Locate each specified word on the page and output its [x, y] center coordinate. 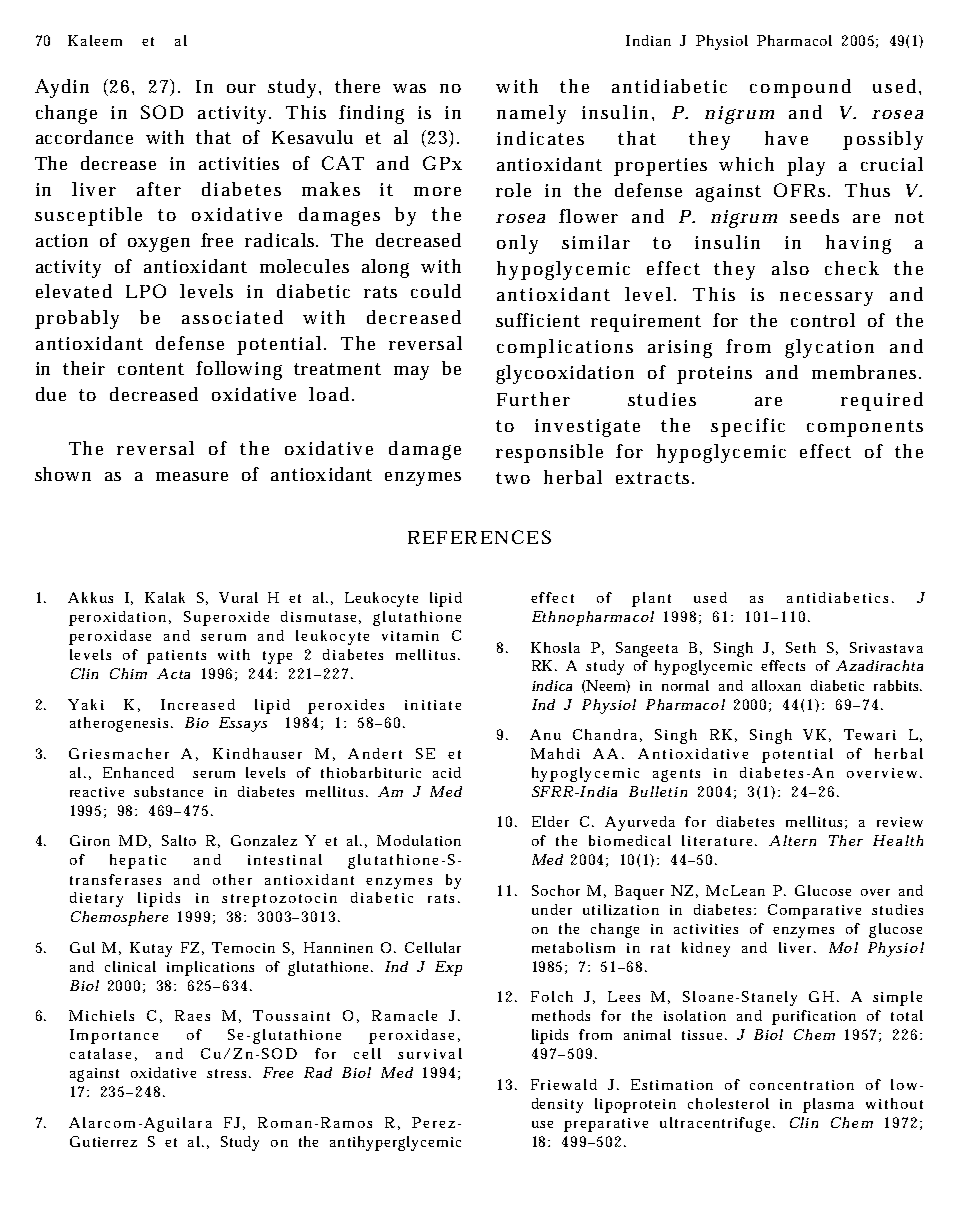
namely [531, 114]
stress [226, 1073]
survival [430, 1053]
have [786, 138]
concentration [802, 1085]
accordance [84, 137]
